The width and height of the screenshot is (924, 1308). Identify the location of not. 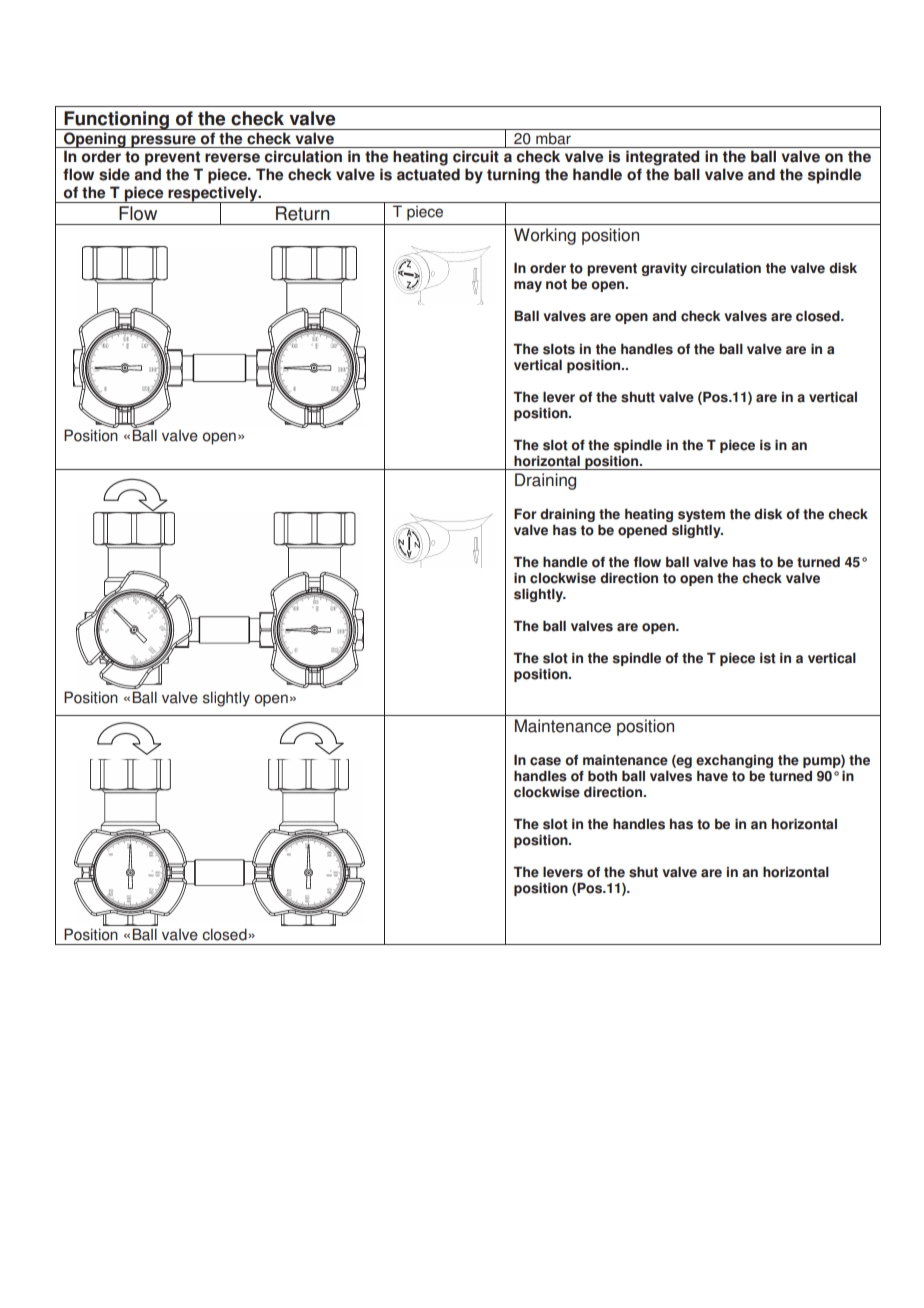
(556, 284).
